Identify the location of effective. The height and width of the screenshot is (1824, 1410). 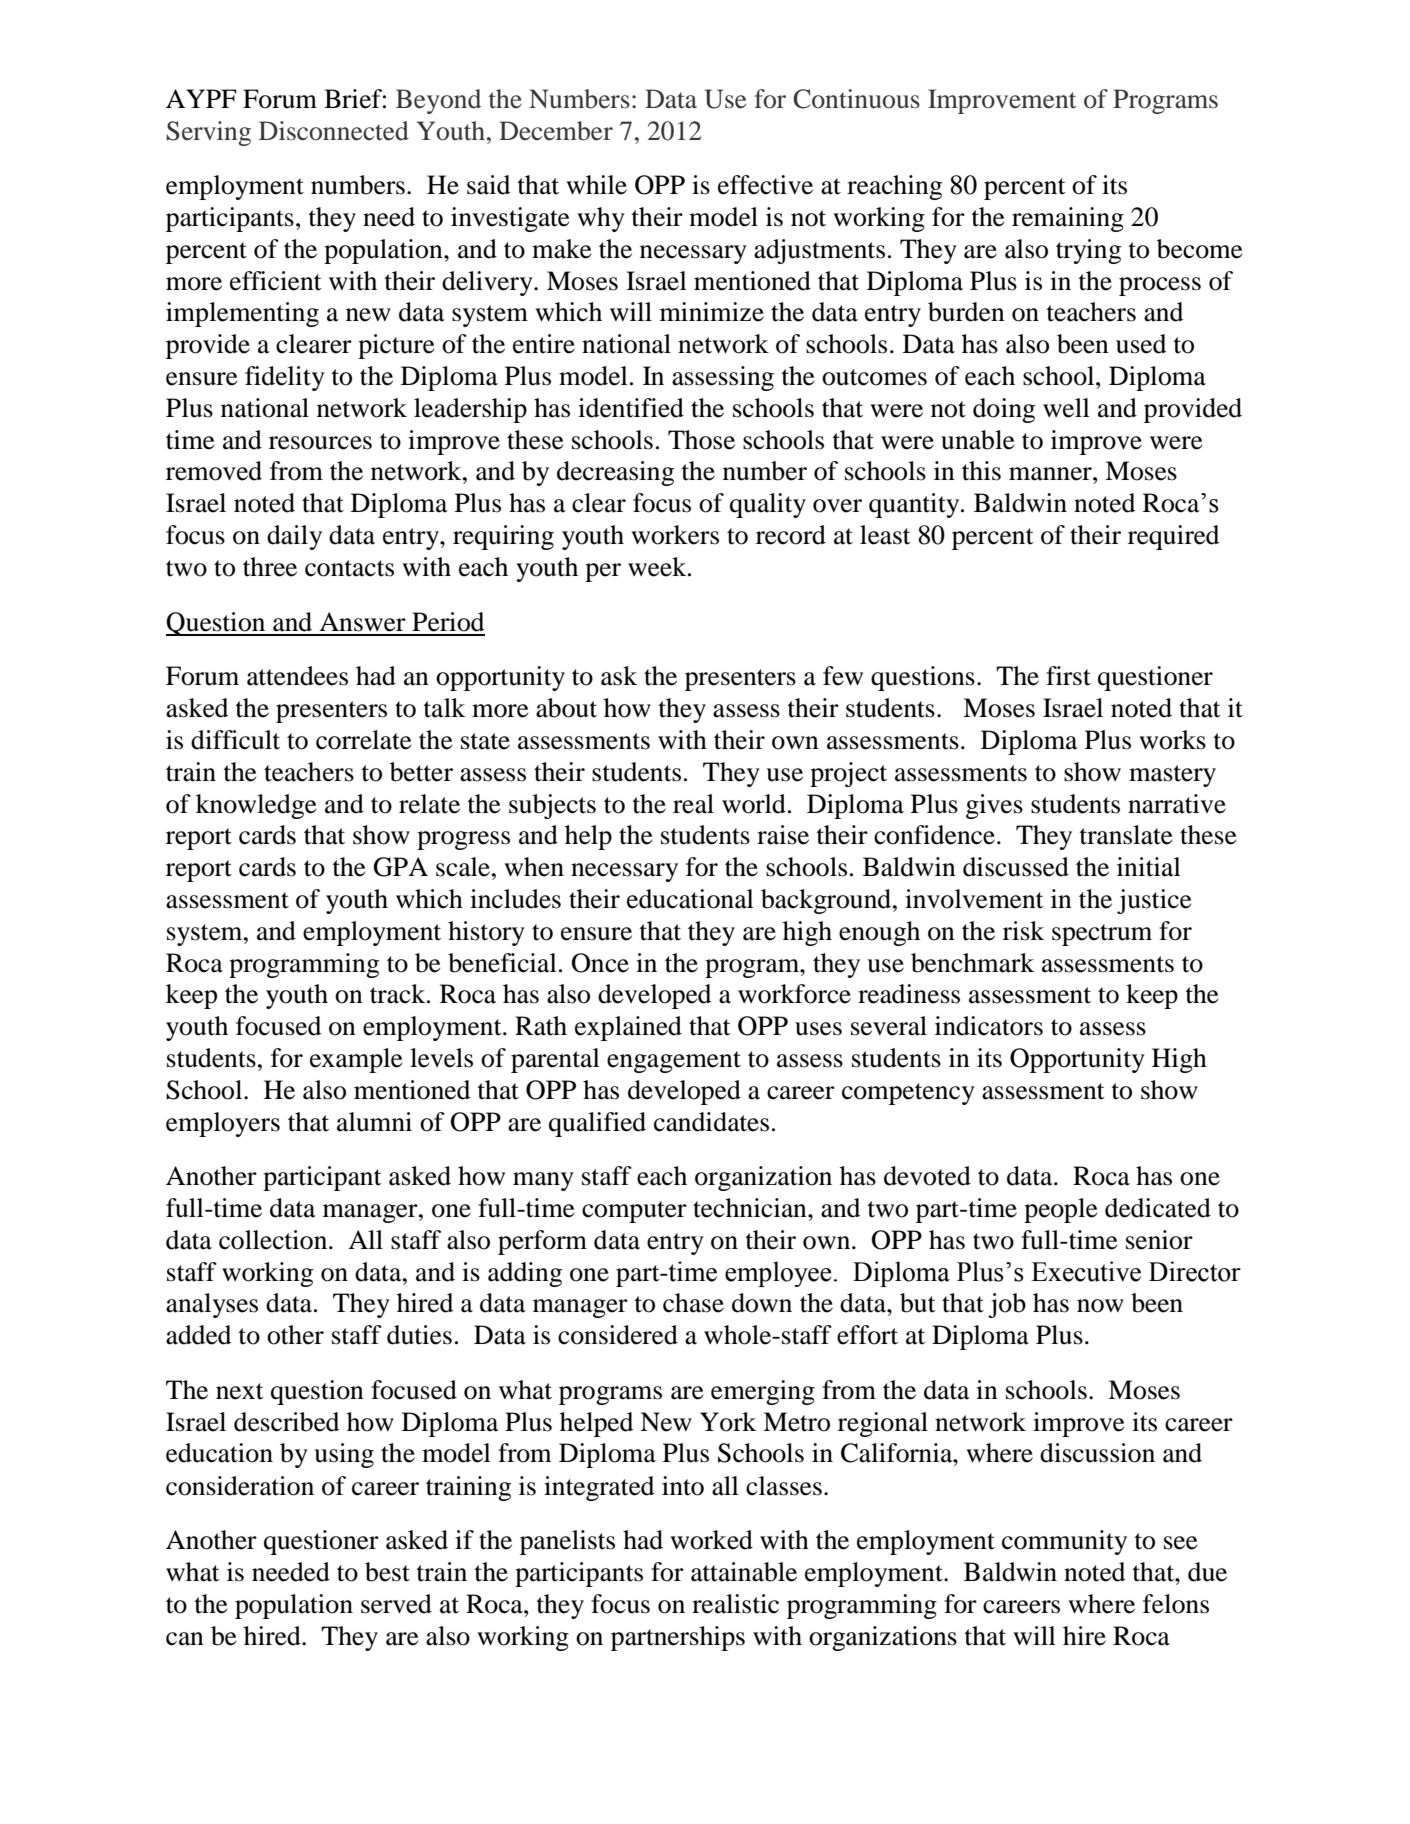
(765, 185).
